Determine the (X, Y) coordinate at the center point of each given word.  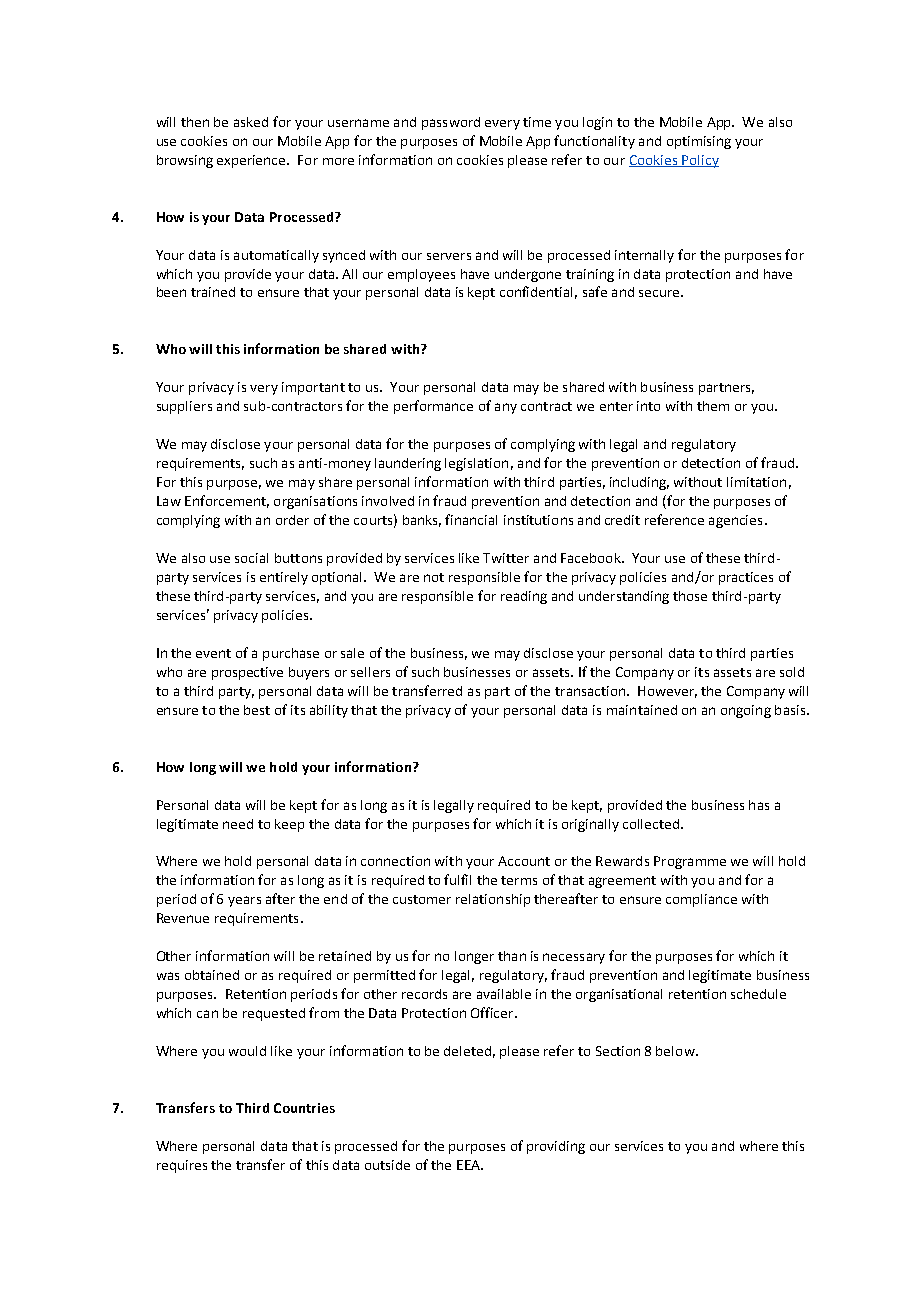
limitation (756, 482)
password (451, 123)
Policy (699, 161)
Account (524, 861)
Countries (304, 1108)
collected (651, 824)
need (238, 824)
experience (252, 161)
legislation (476, 464)
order (292, 520)
